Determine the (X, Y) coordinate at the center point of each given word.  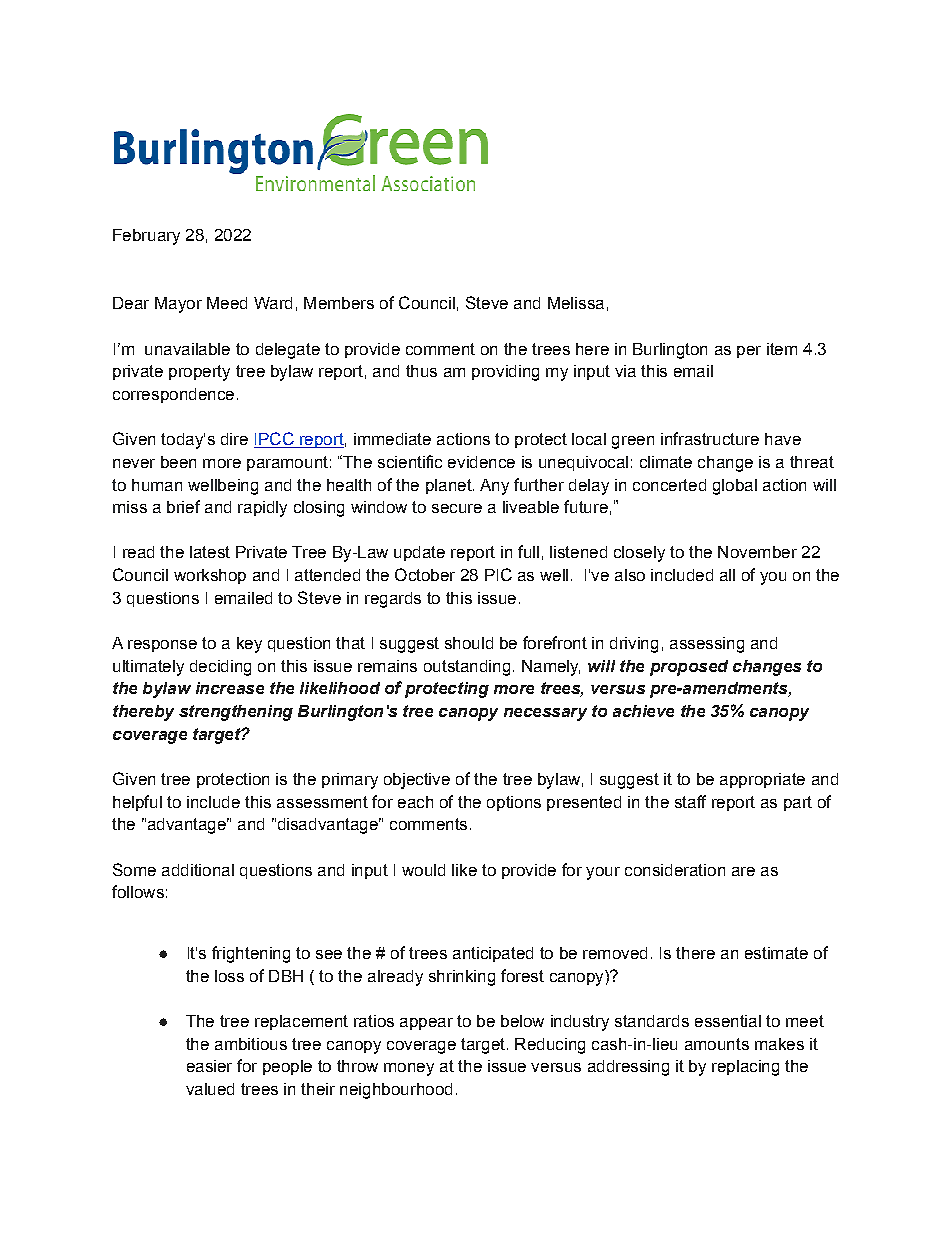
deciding (220, 668)
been (178, 462)
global (735, 487)
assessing (707, 645)
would (423, 870)
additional (198, 870)
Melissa (576, 303)
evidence (481, 462)
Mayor (178, 305)
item (782, 349)
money (409, 1069)
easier (209, 1066)
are (743, 871)
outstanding (467, 668)
